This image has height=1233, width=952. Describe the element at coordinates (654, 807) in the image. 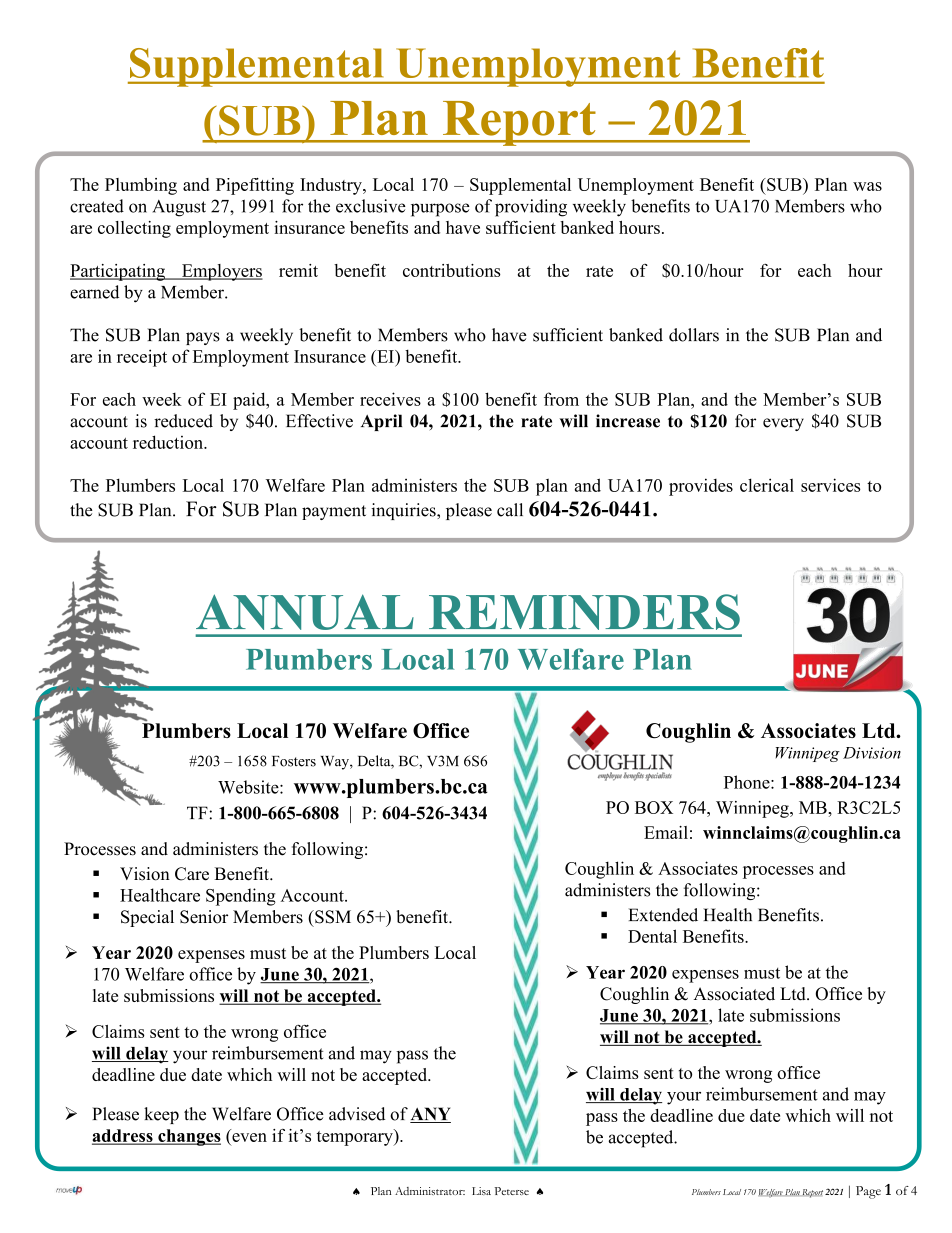

I see `BOX` at that location.
